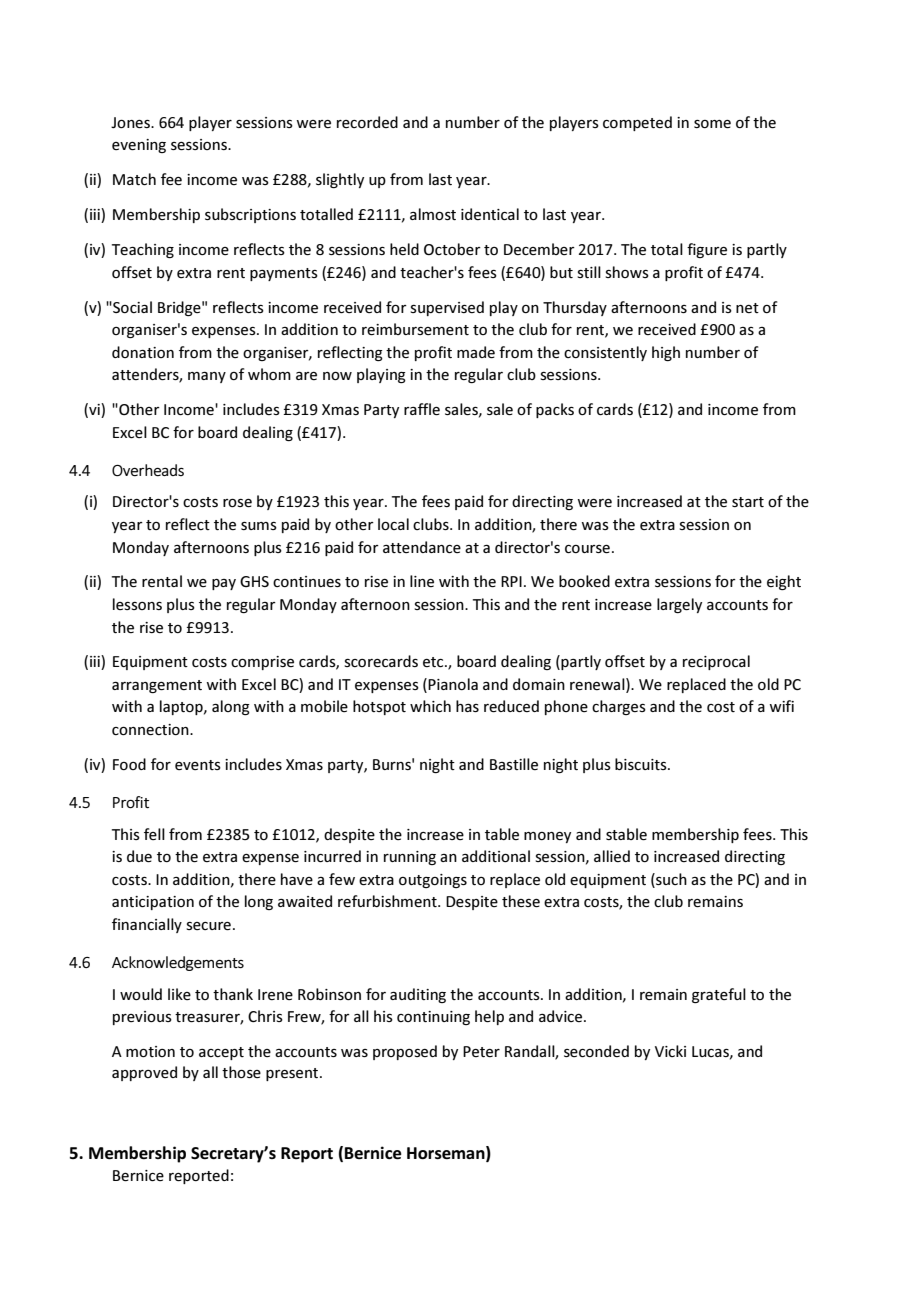 The height and width of the screenshot is (1308, 924). Describe the element at coordinates (148, 470) in the screenshot. I see `Overheads` at that location.
